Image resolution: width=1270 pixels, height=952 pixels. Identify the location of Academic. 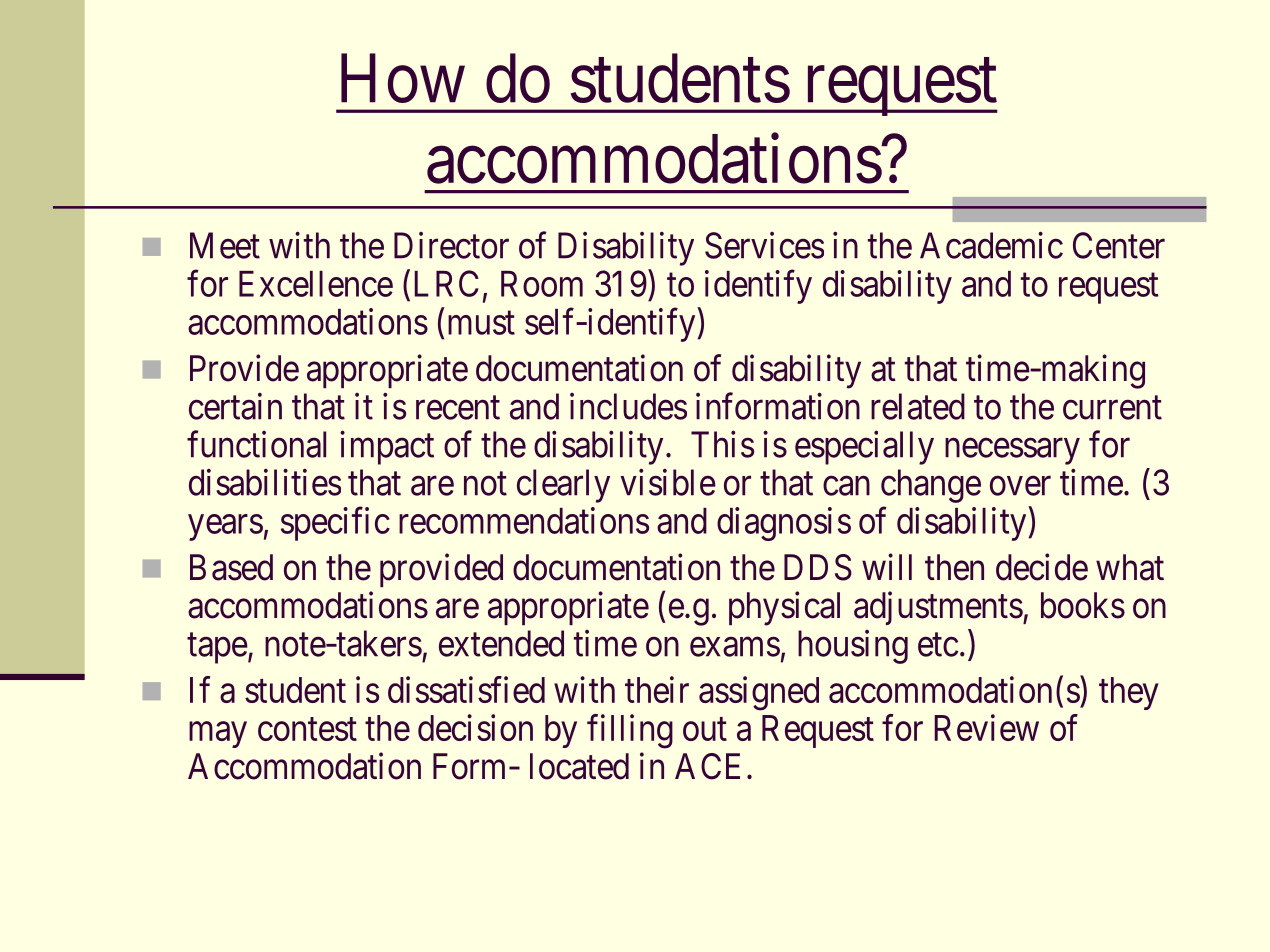
(991, 245).
